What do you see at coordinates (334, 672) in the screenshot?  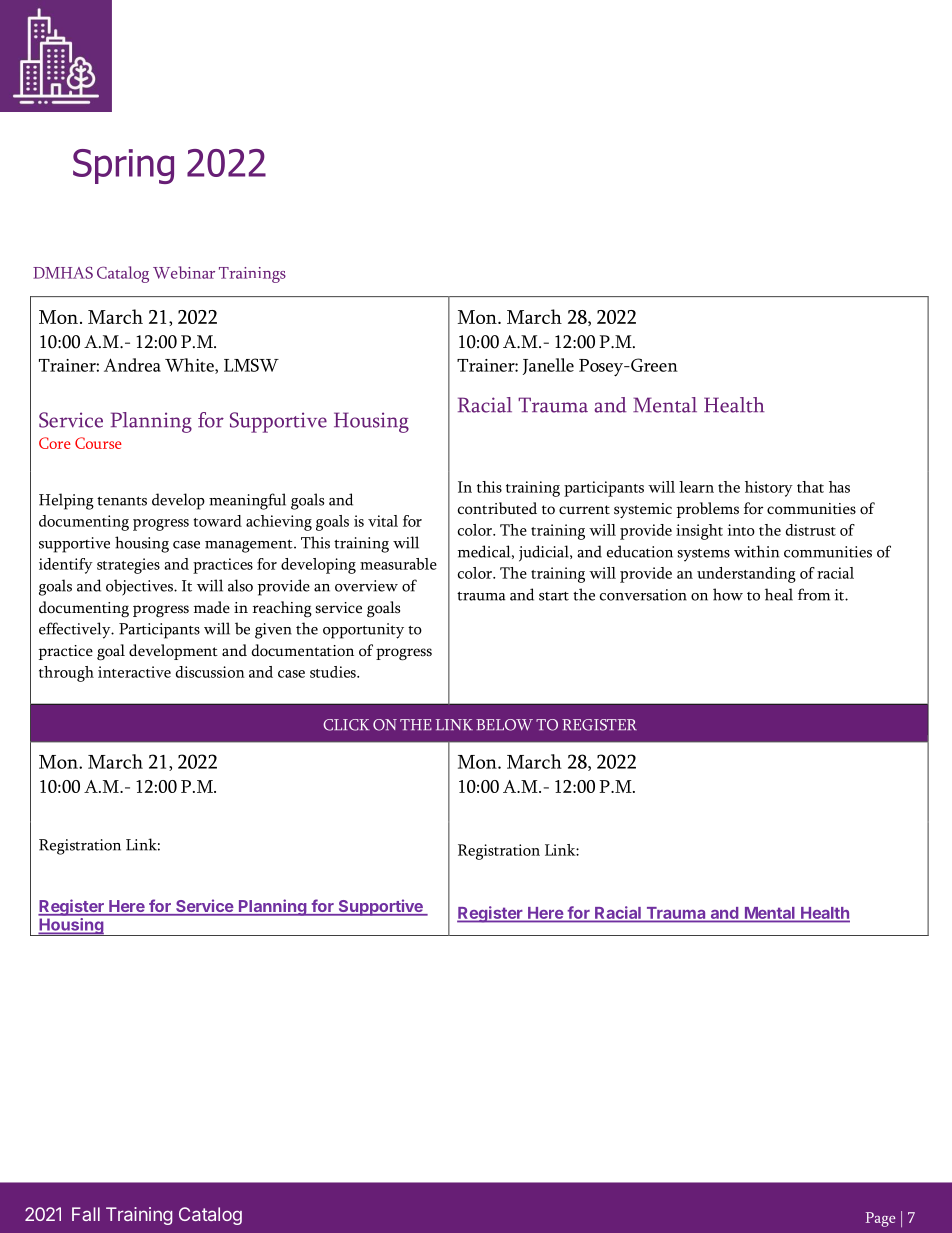 I see `studies` at bounding box center [334, 672].
